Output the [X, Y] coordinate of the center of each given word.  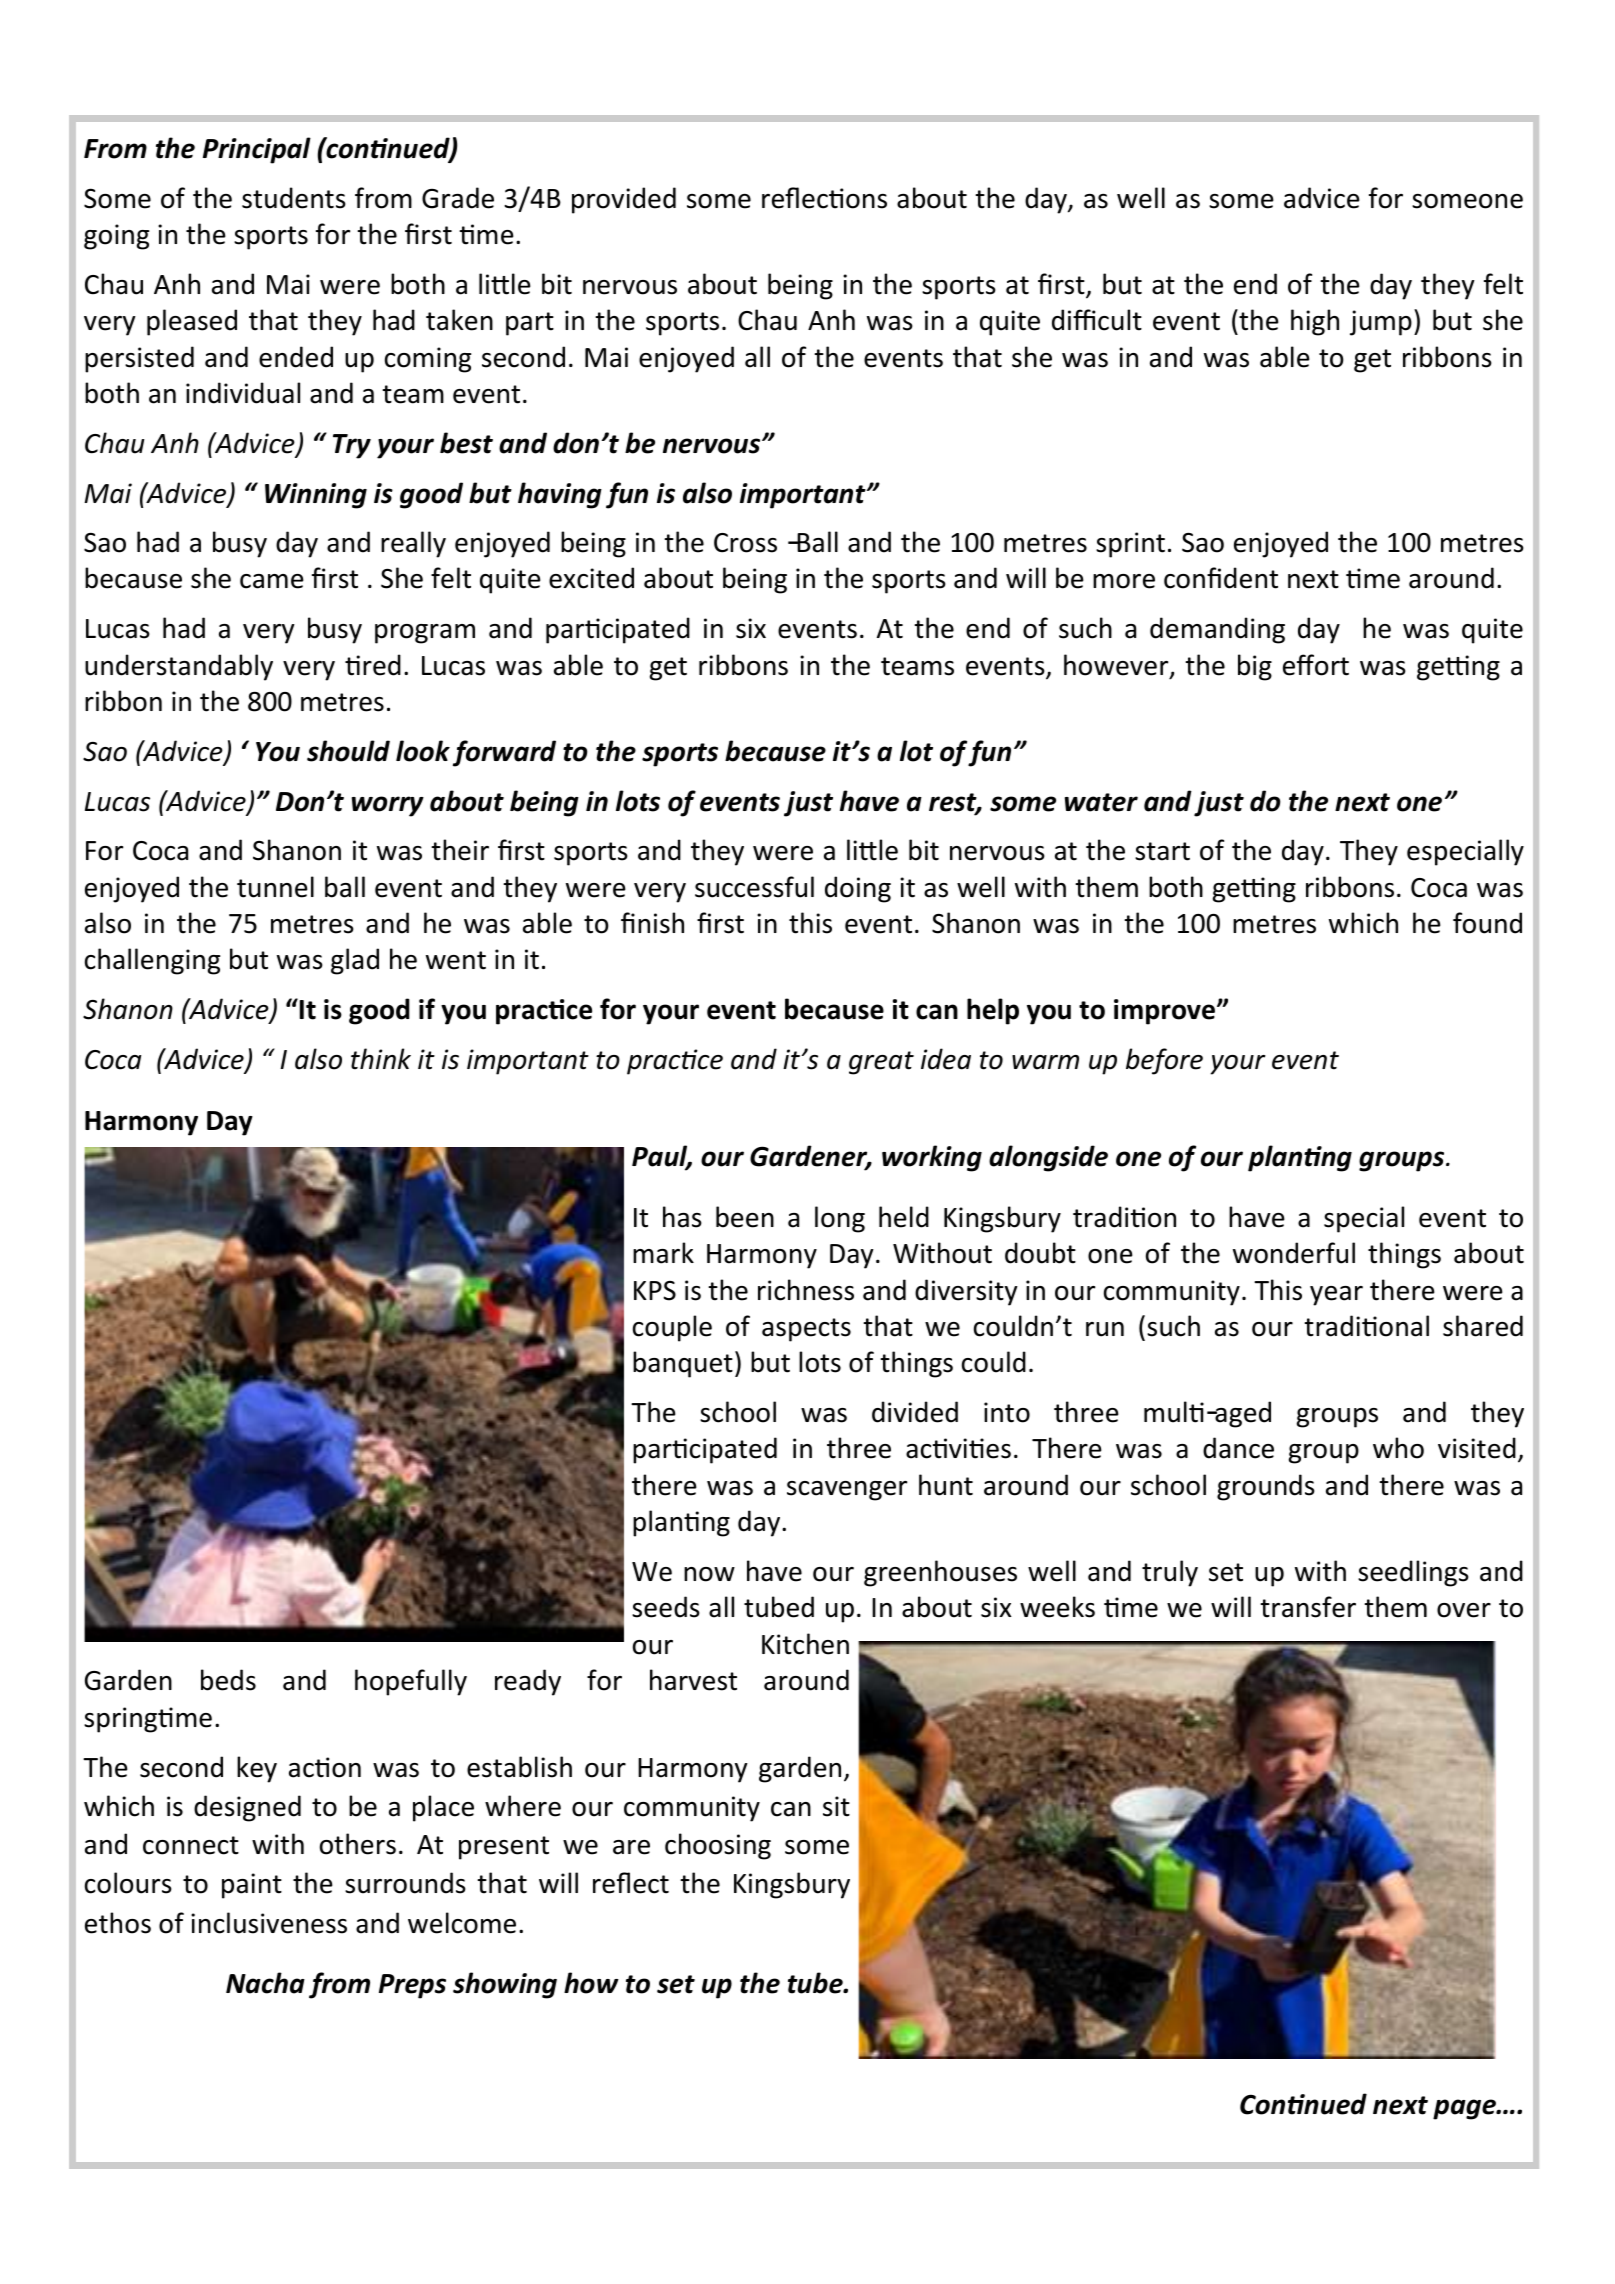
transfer [1308, 1607]
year [1336, 1296]
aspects [806, 1330]
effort [1316, 665]
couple [672, 1328]
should [348, 751]
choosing [718, 1846]
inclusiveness [269, 1923]
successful [754, 887]
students [294, 198]
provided [624, 200]
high [1315, 322]
